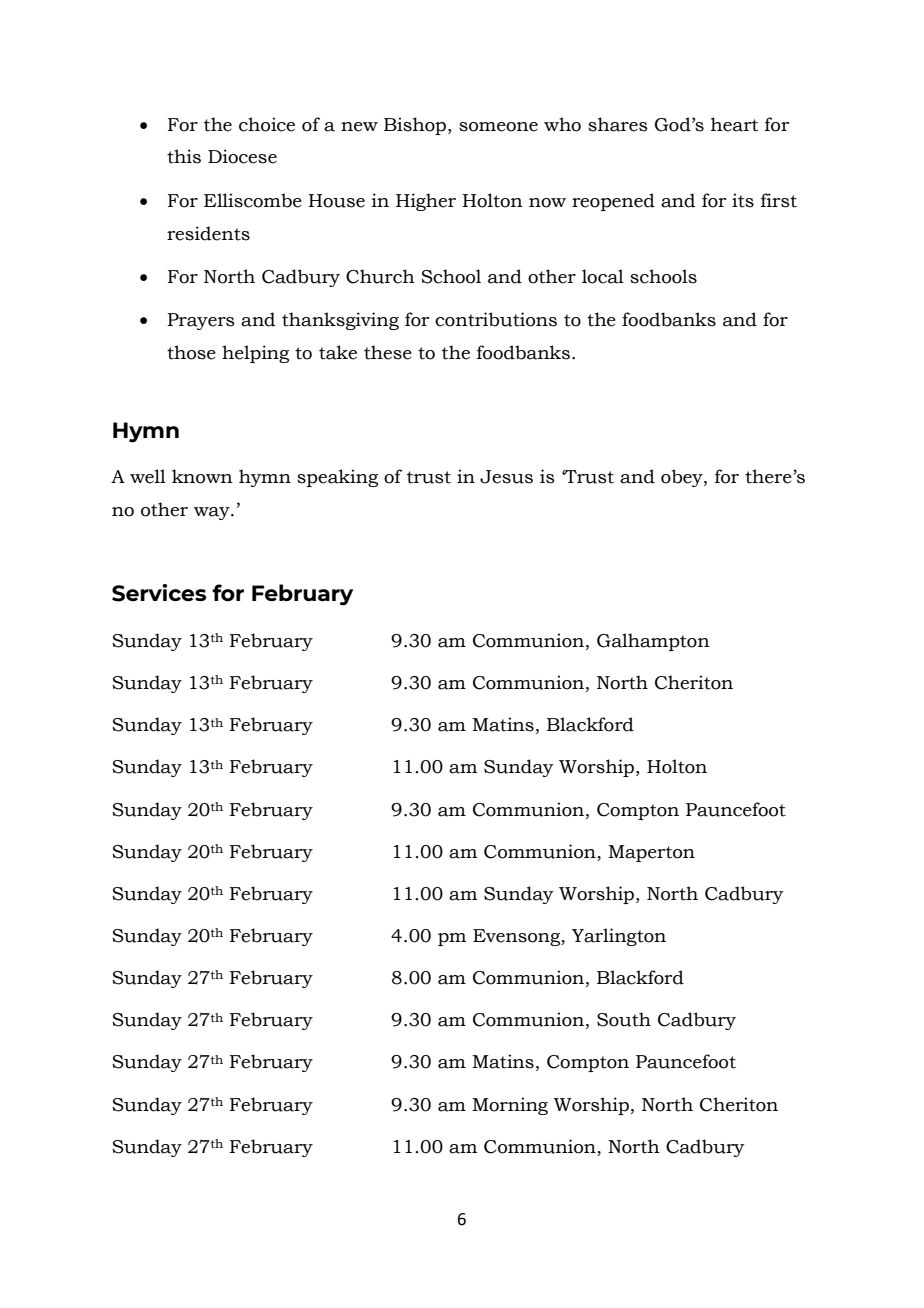 This document has width=924, height=1308. I want to click on someone, so click(498, 127).
